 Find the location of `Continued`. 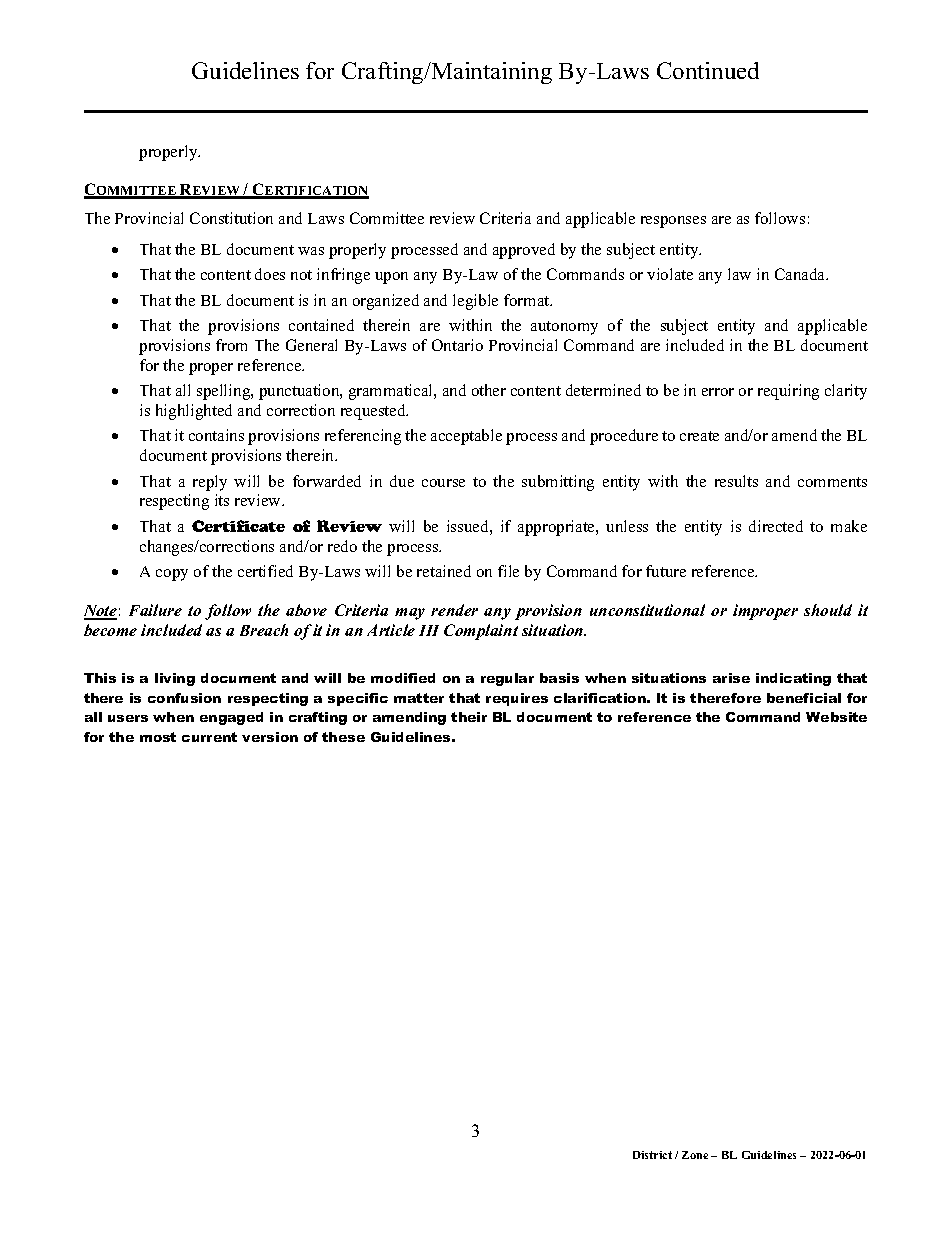

Continued is located at coordinates (708, 70).
